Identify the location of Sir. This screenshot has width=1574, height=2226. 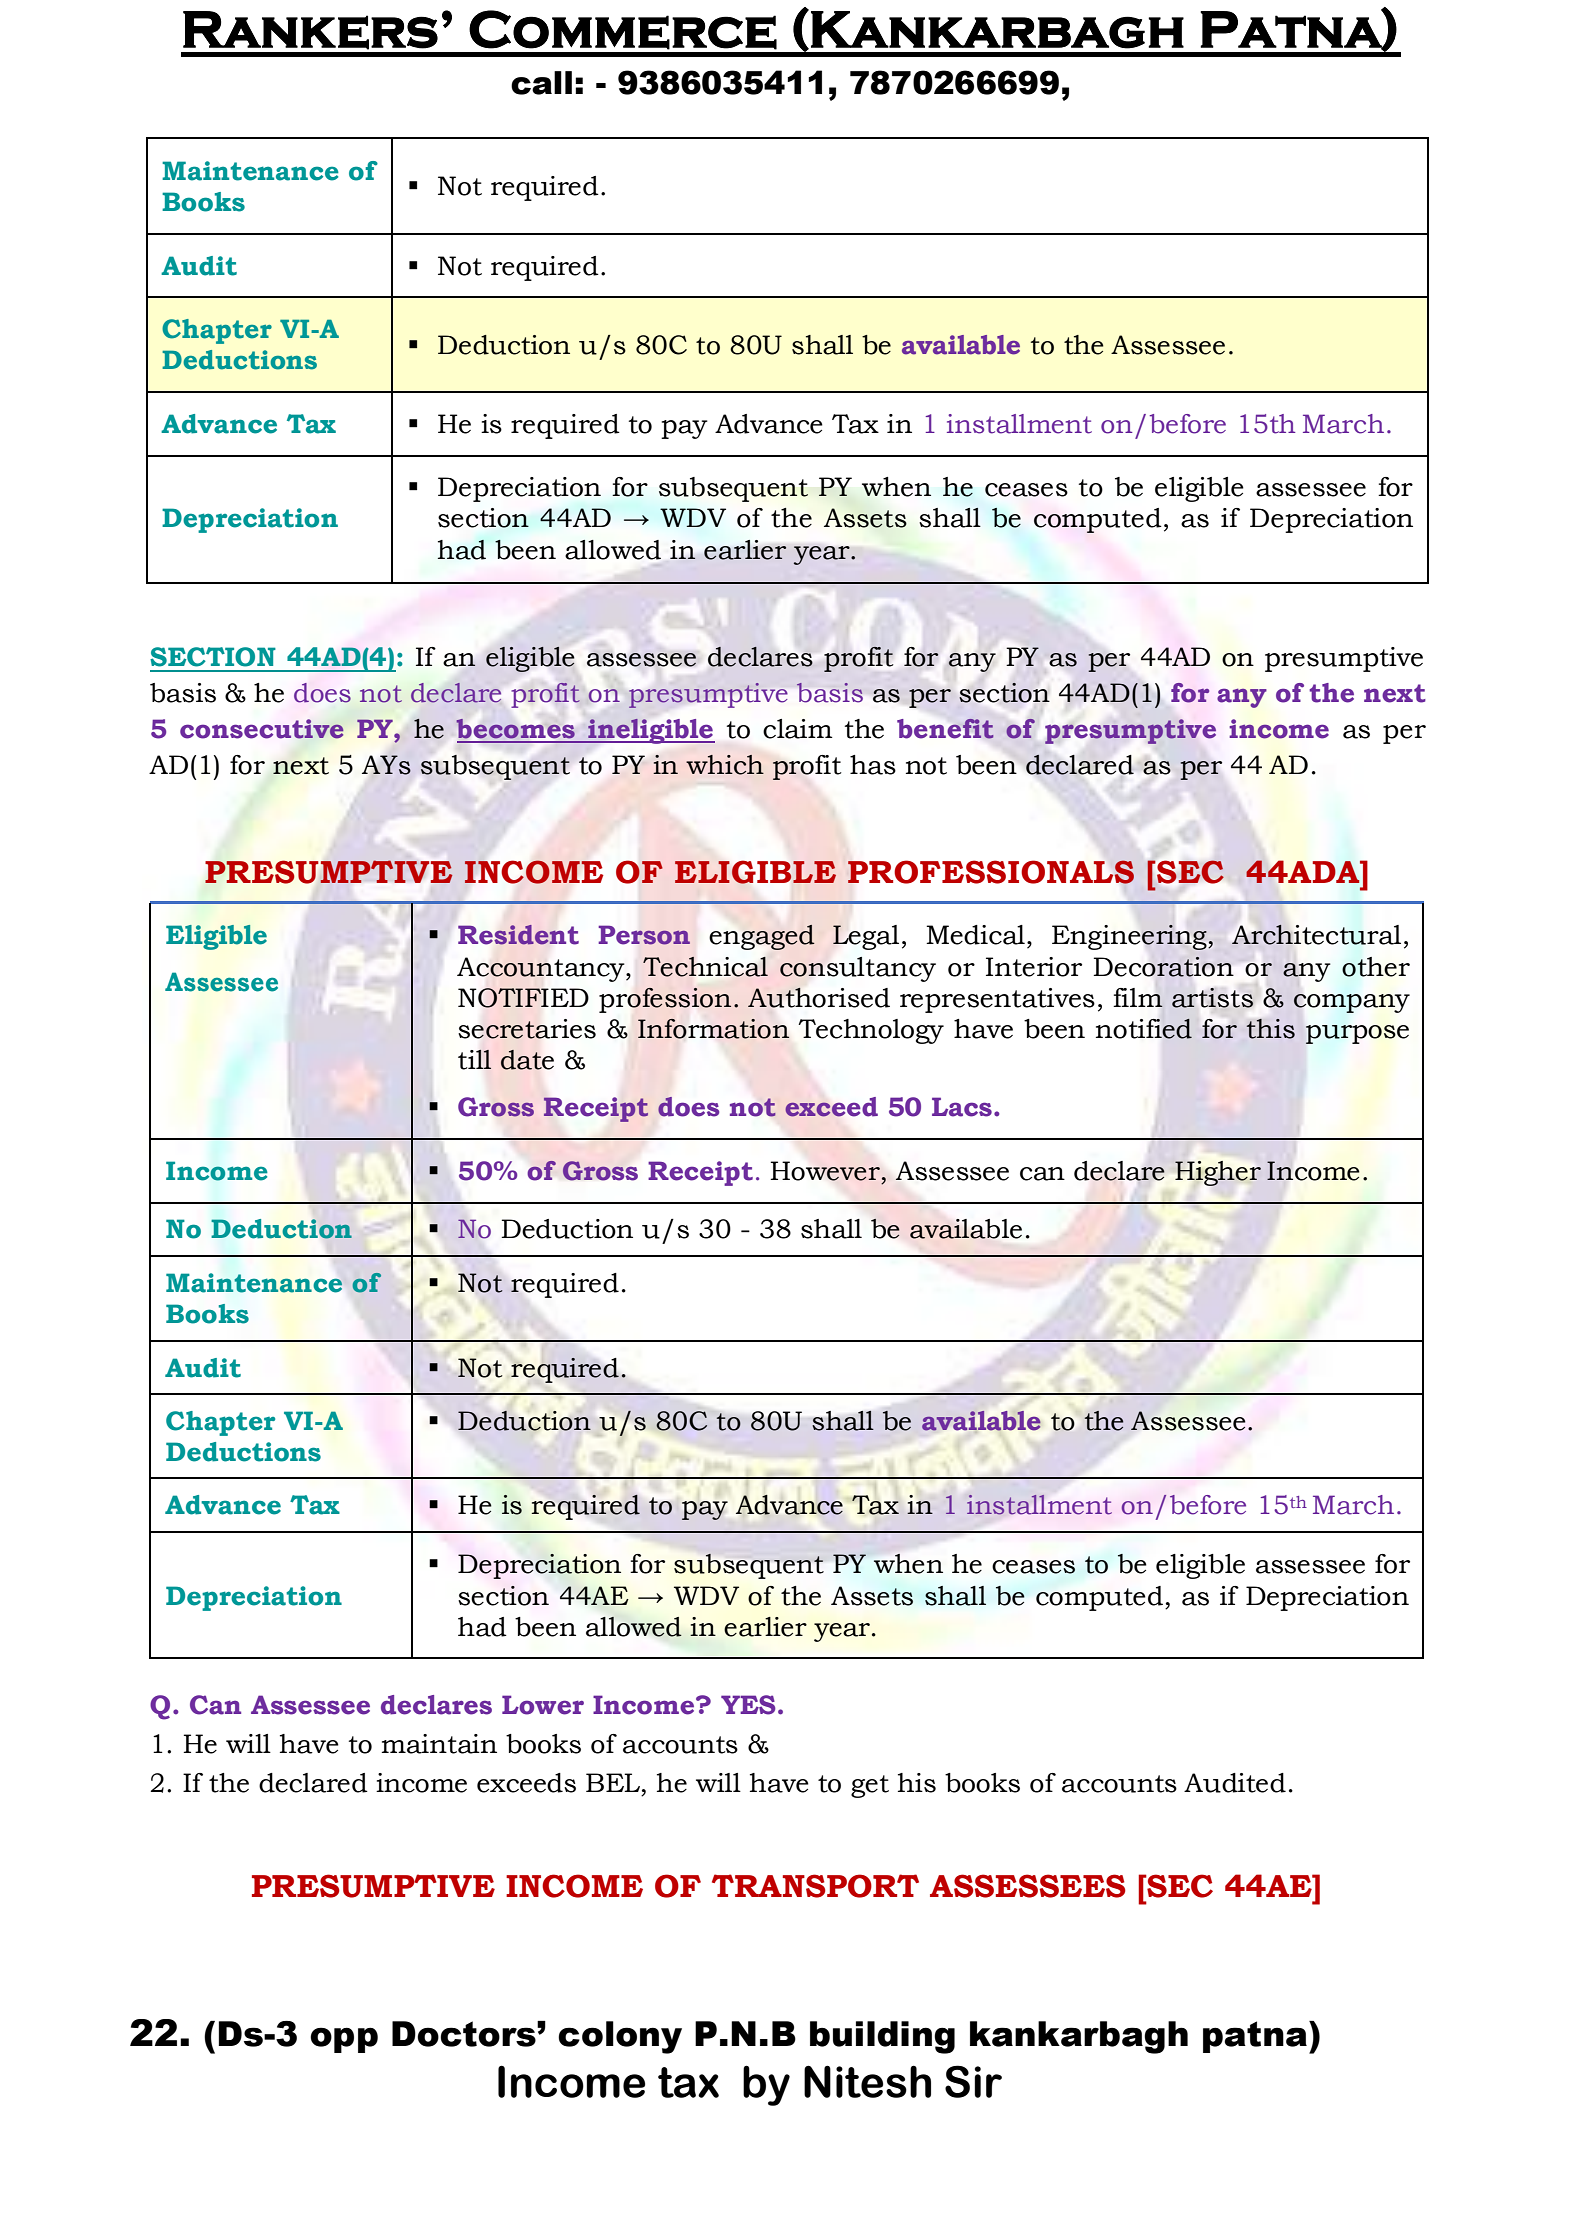
(973, 2081).
